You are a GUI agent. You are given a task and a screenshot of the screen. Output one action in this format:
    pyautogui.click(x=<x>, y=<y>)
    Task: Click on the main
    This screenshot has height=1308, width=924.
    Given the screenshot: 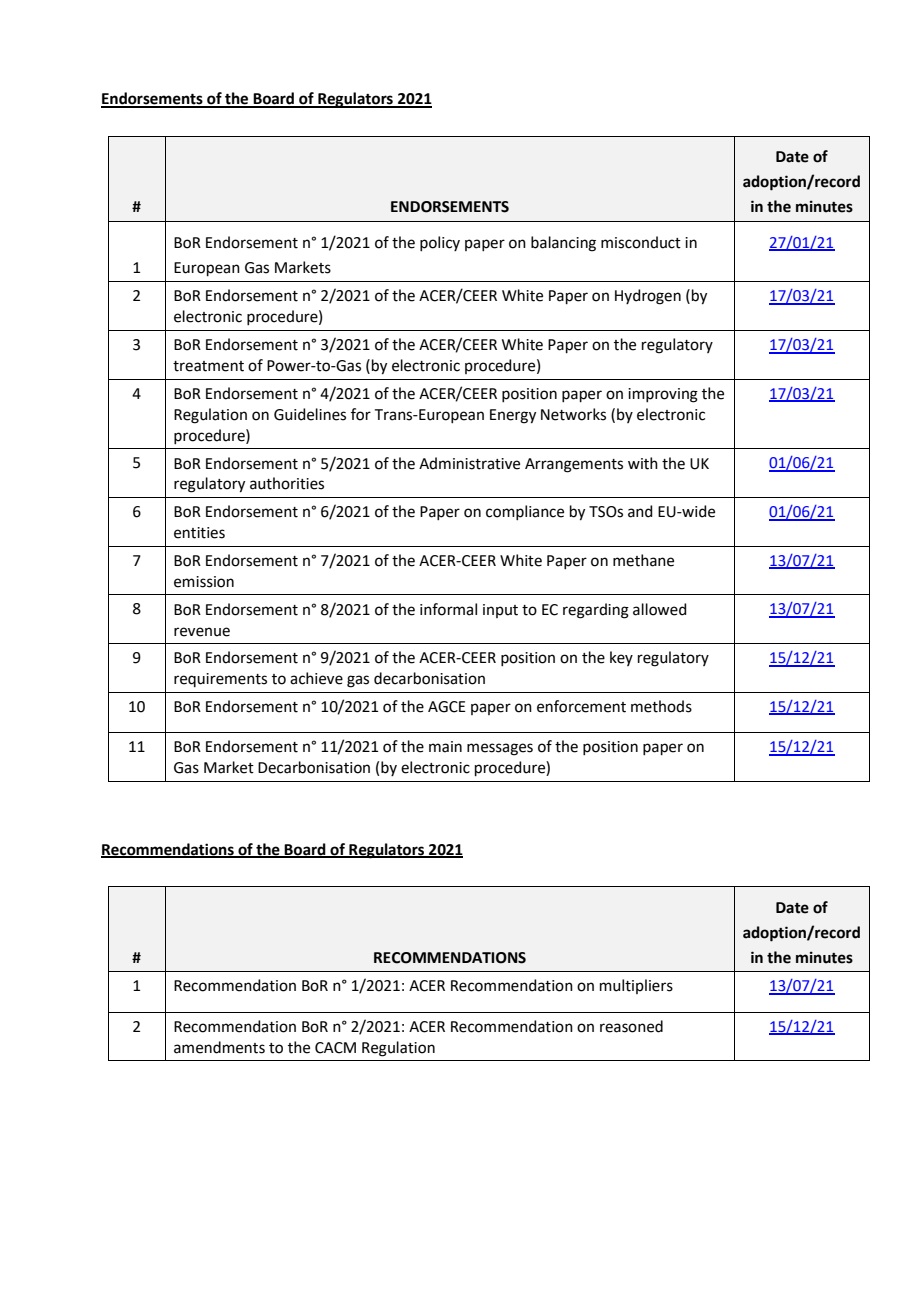 What is the action you would take?
    pyautogui.click(x=445, y=747)
